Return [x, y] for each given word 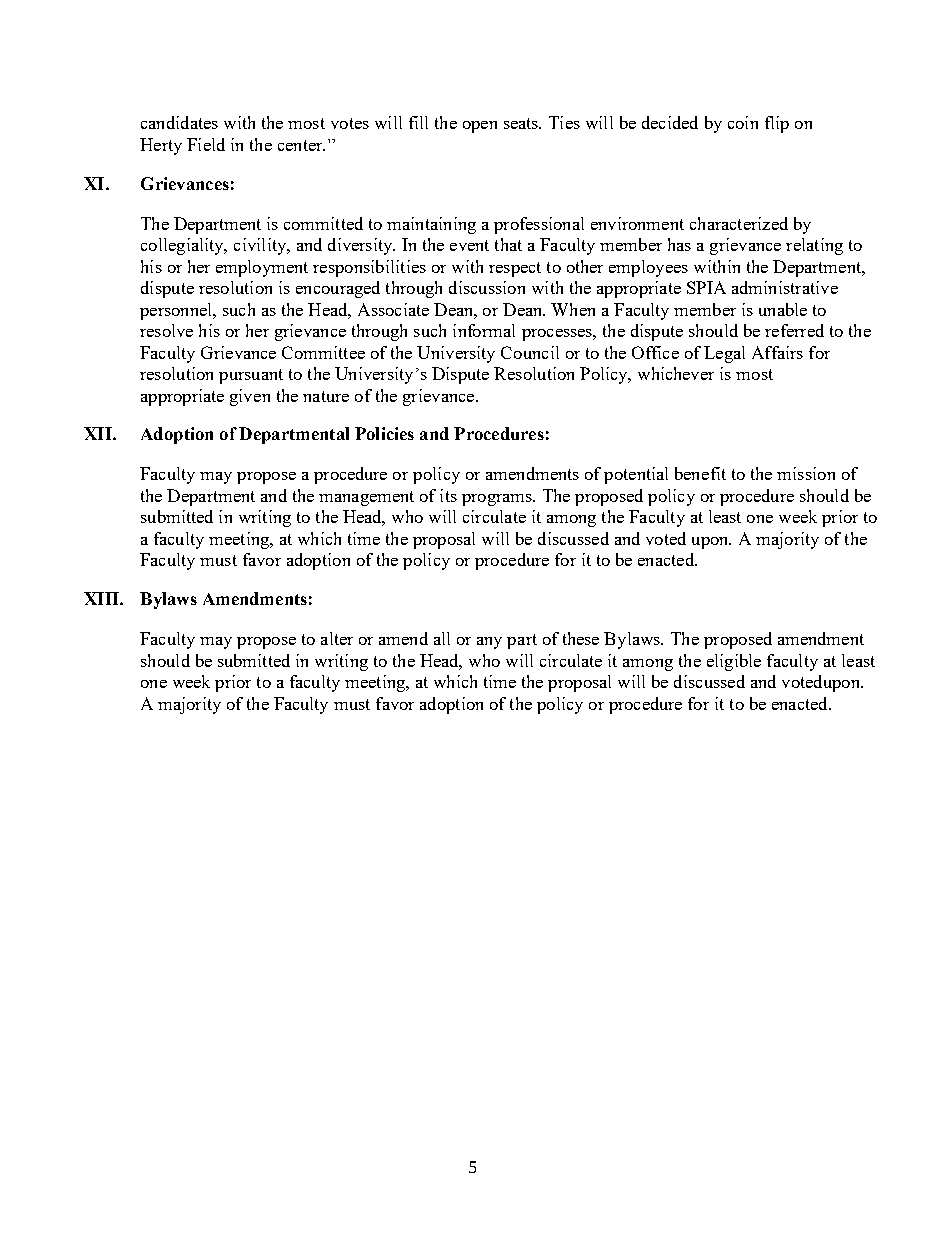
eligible [734, 662]
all [442, 638]
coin [743, 122]
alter [337, 638]
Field [206, 144]
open [480, 127]
